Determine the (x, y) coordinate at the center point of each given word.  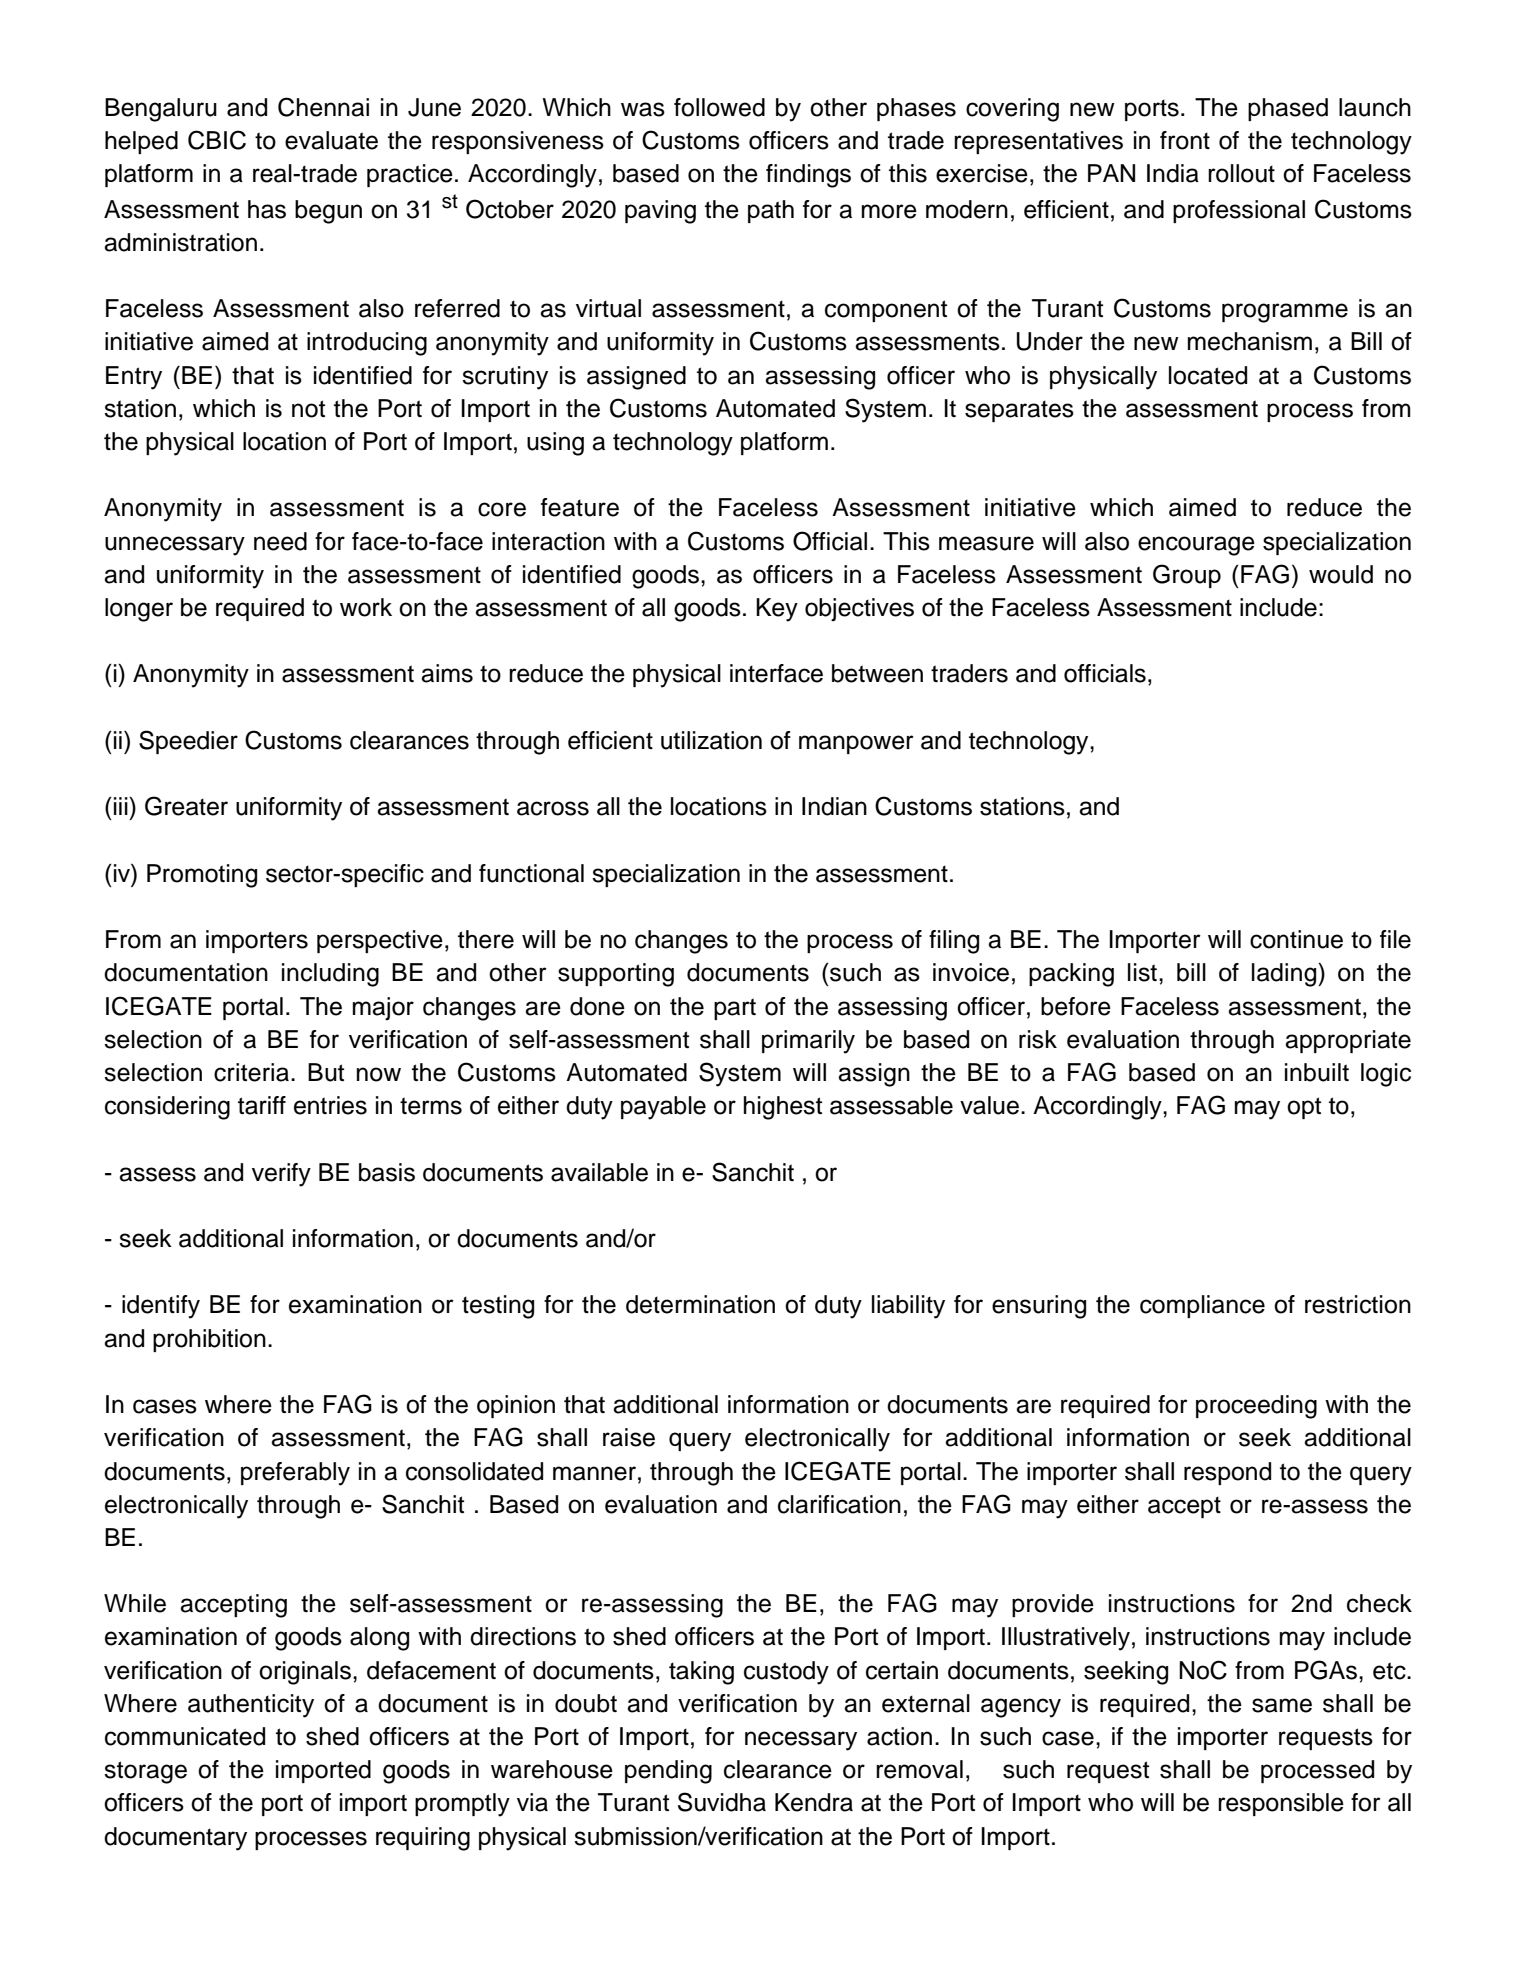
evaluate (331, 140)
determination (700, 1304)
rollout (1241, 173)
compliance (1202, 1306)
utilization (711, 740)
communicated (185, 1736)
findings (808, 176)
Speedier (188, 742)
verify (281, 1175)
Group (1187, 576)
